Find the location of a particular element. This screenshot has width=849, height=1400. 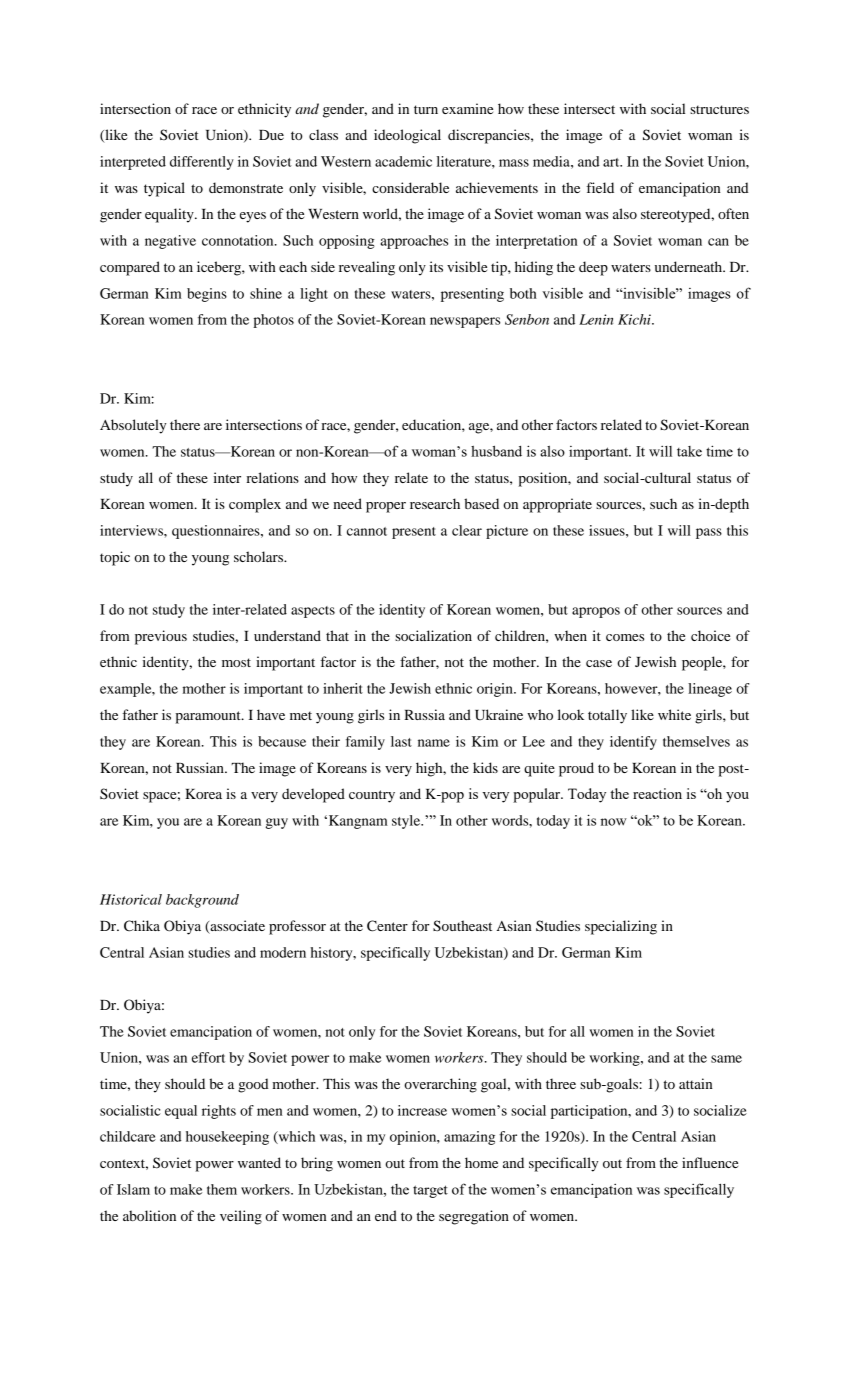

structures is located at coordinates (719, 109).
